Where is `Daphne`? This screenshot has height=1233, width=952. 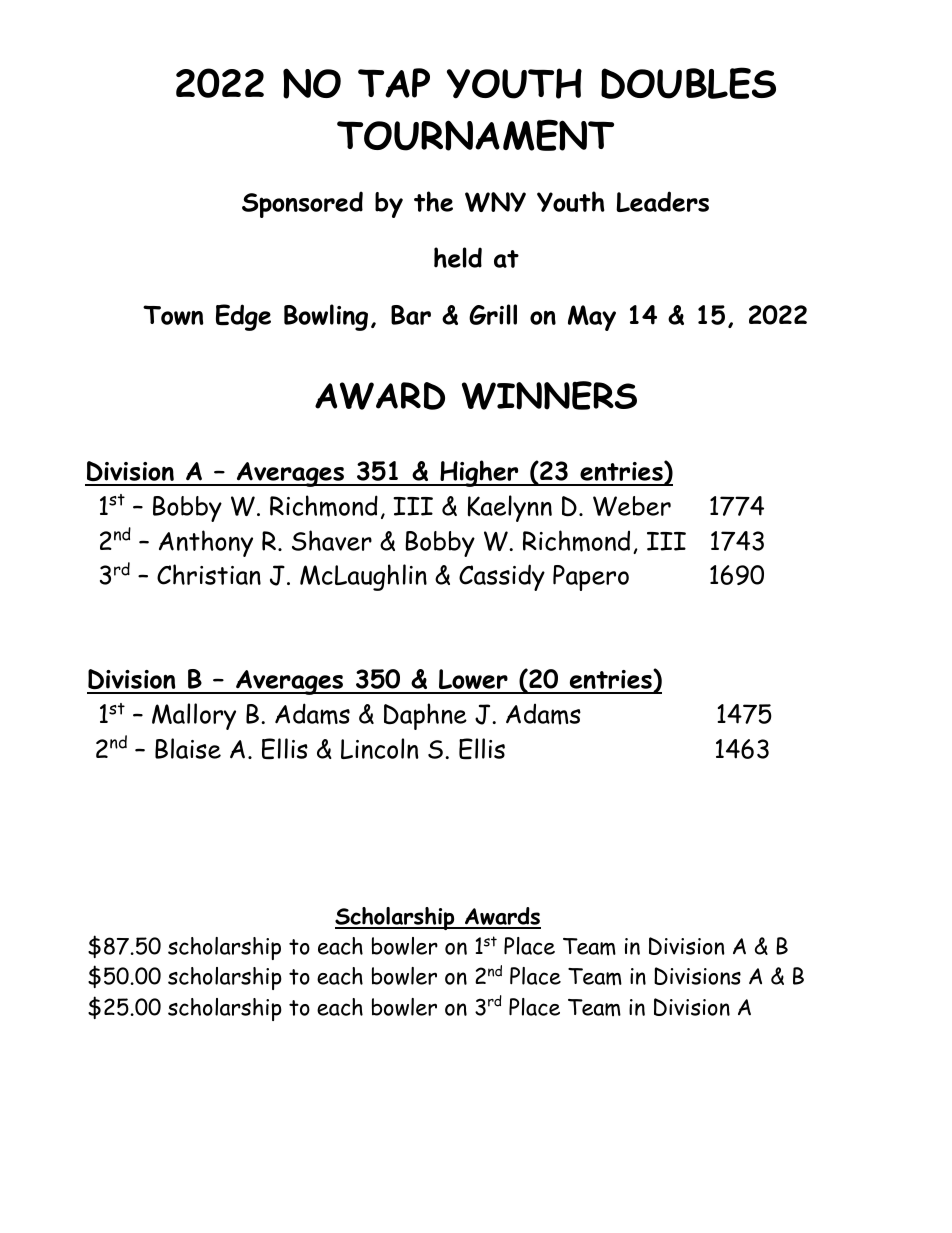 Daphne is located at coordinates (425, 716).
